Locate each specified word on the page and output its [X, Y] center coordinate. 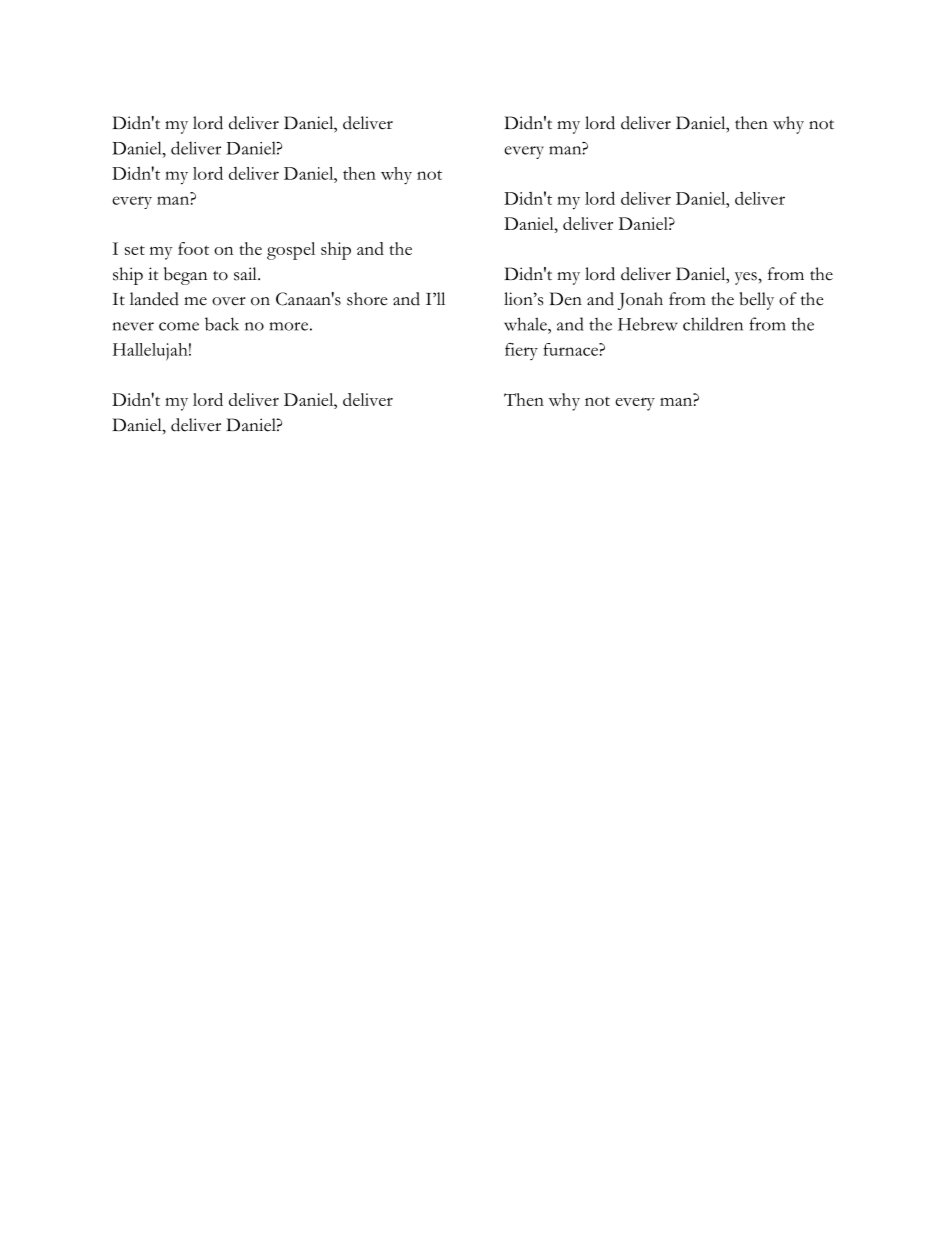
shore [367, 299]
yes [747, 278]
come [179, 326]
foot [193, 248]
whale [526, 324]
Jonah [640, 301]
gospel [291, 251]
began [185, 276]
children [713, 324]
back [222, 324]
